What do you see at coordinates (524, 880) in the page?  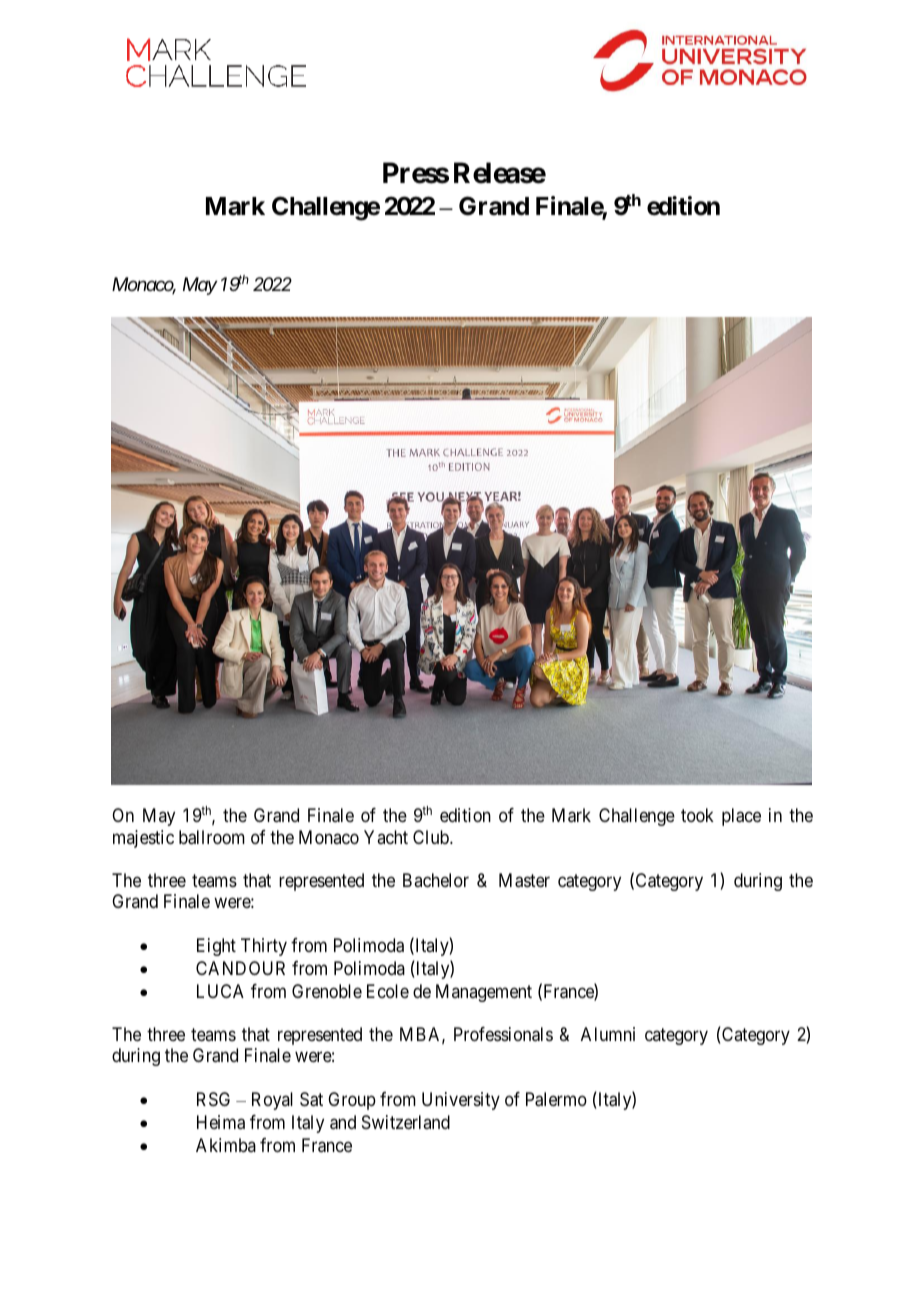 I see `Master` at bounding box center [524, 880].
